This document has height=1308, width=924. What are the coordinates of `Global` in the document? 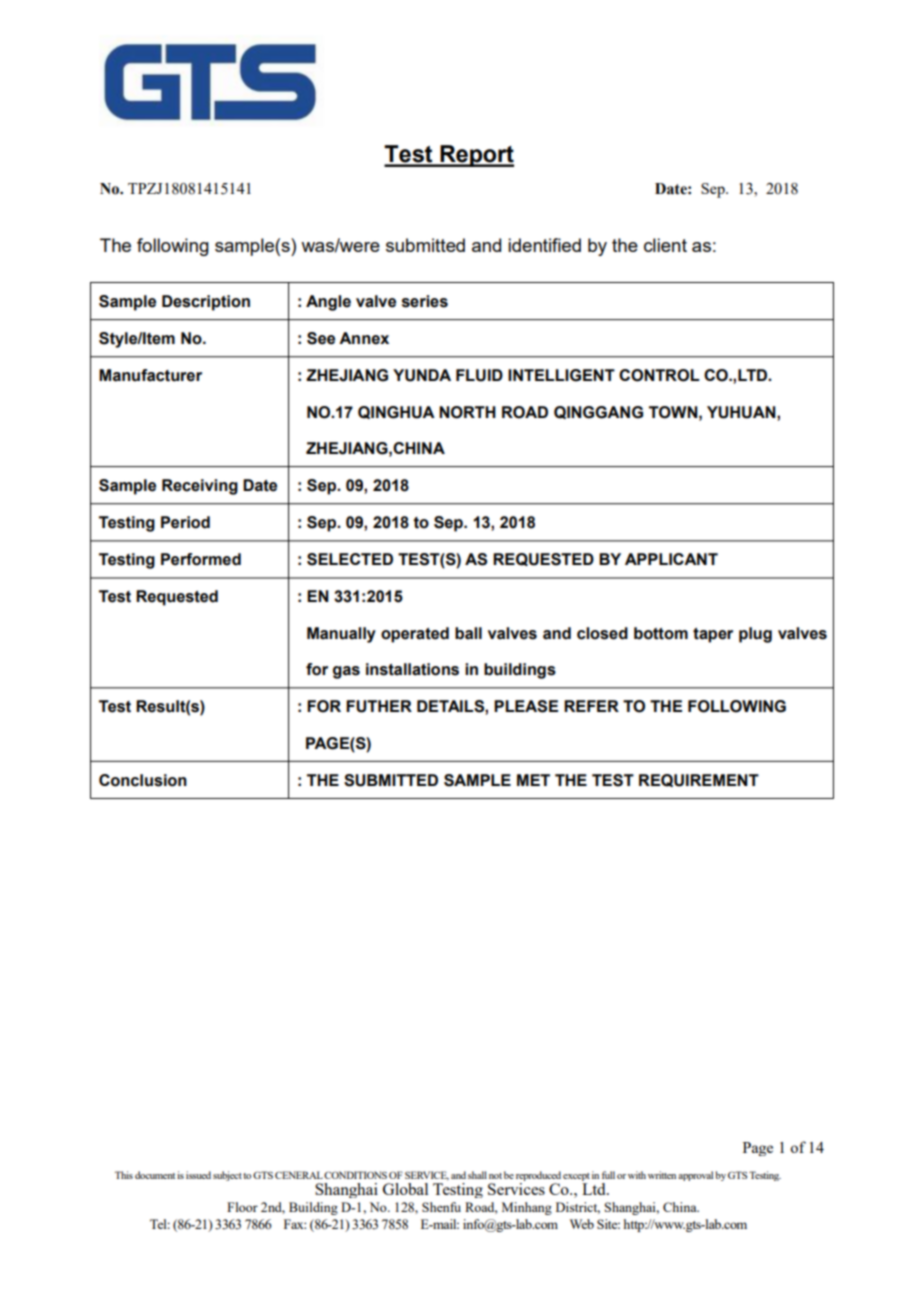 It's located at (405, 1189).
